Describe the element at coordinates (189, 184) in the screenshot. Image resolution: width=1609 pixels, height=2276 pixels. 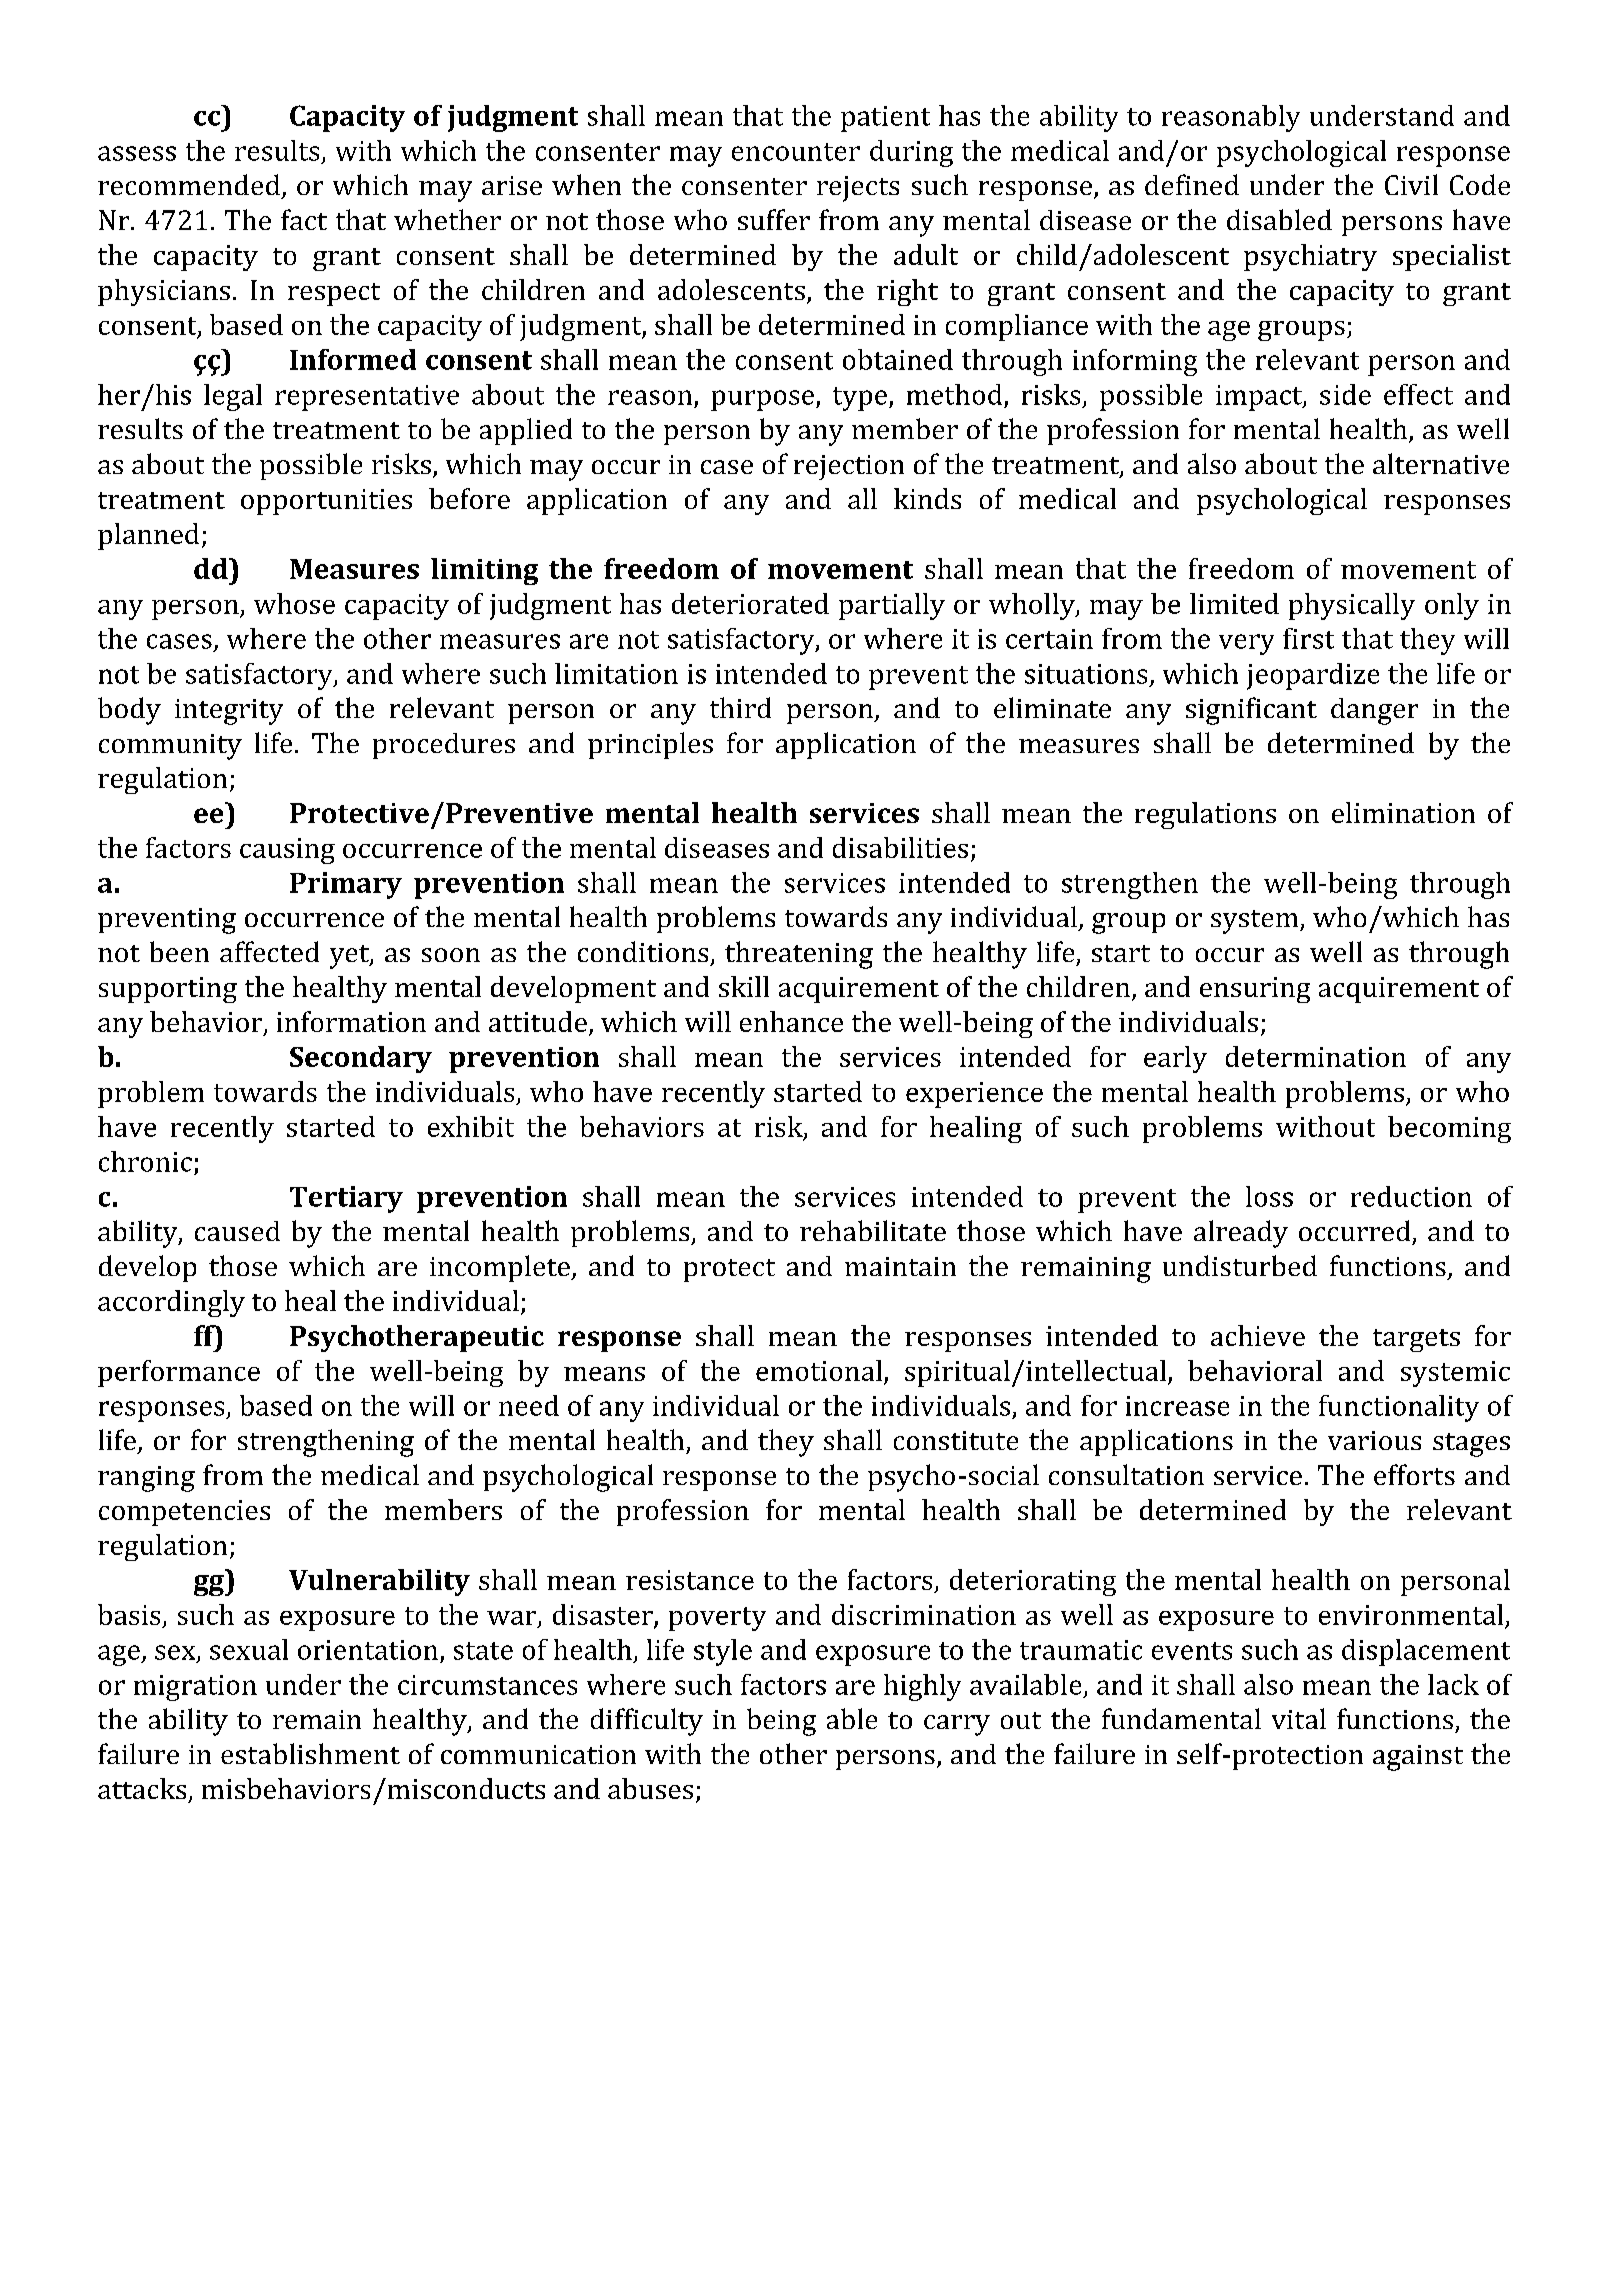
I see `recommended` at that location.
